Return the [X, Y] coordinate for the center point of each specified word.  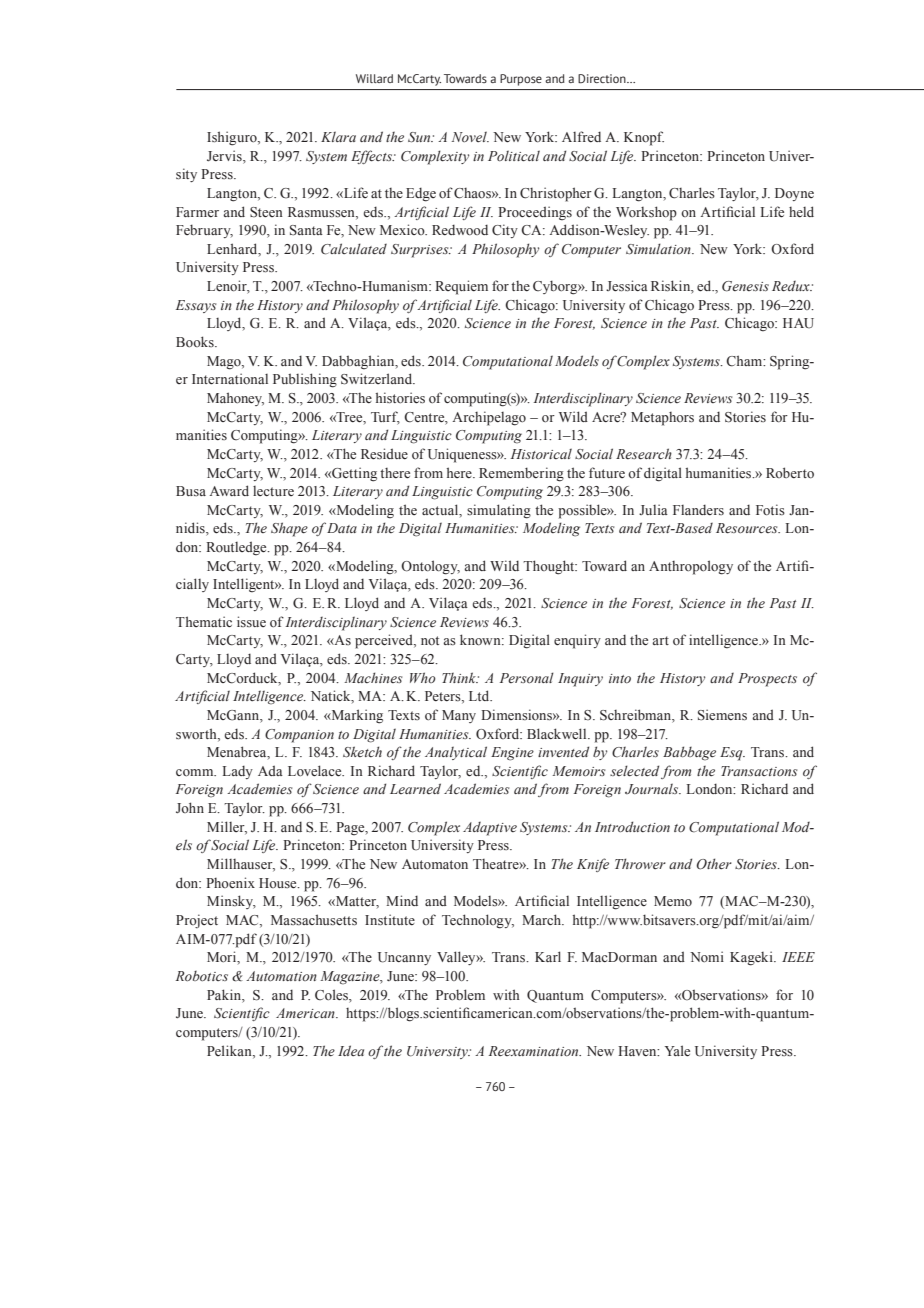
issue [251, 621]
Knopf [644, 138]
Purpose [521, 80]
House [279, 883]
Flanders [698, 509]
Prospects [767, 680]
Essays [196, 306]
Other [714, 863]
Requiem [461, 287]
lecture [273, 491]
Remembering [521, 474]
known [481, 640]
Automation [281, 976]
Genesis [745, 286]
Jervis [225, 155]
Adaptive [490, 829]
